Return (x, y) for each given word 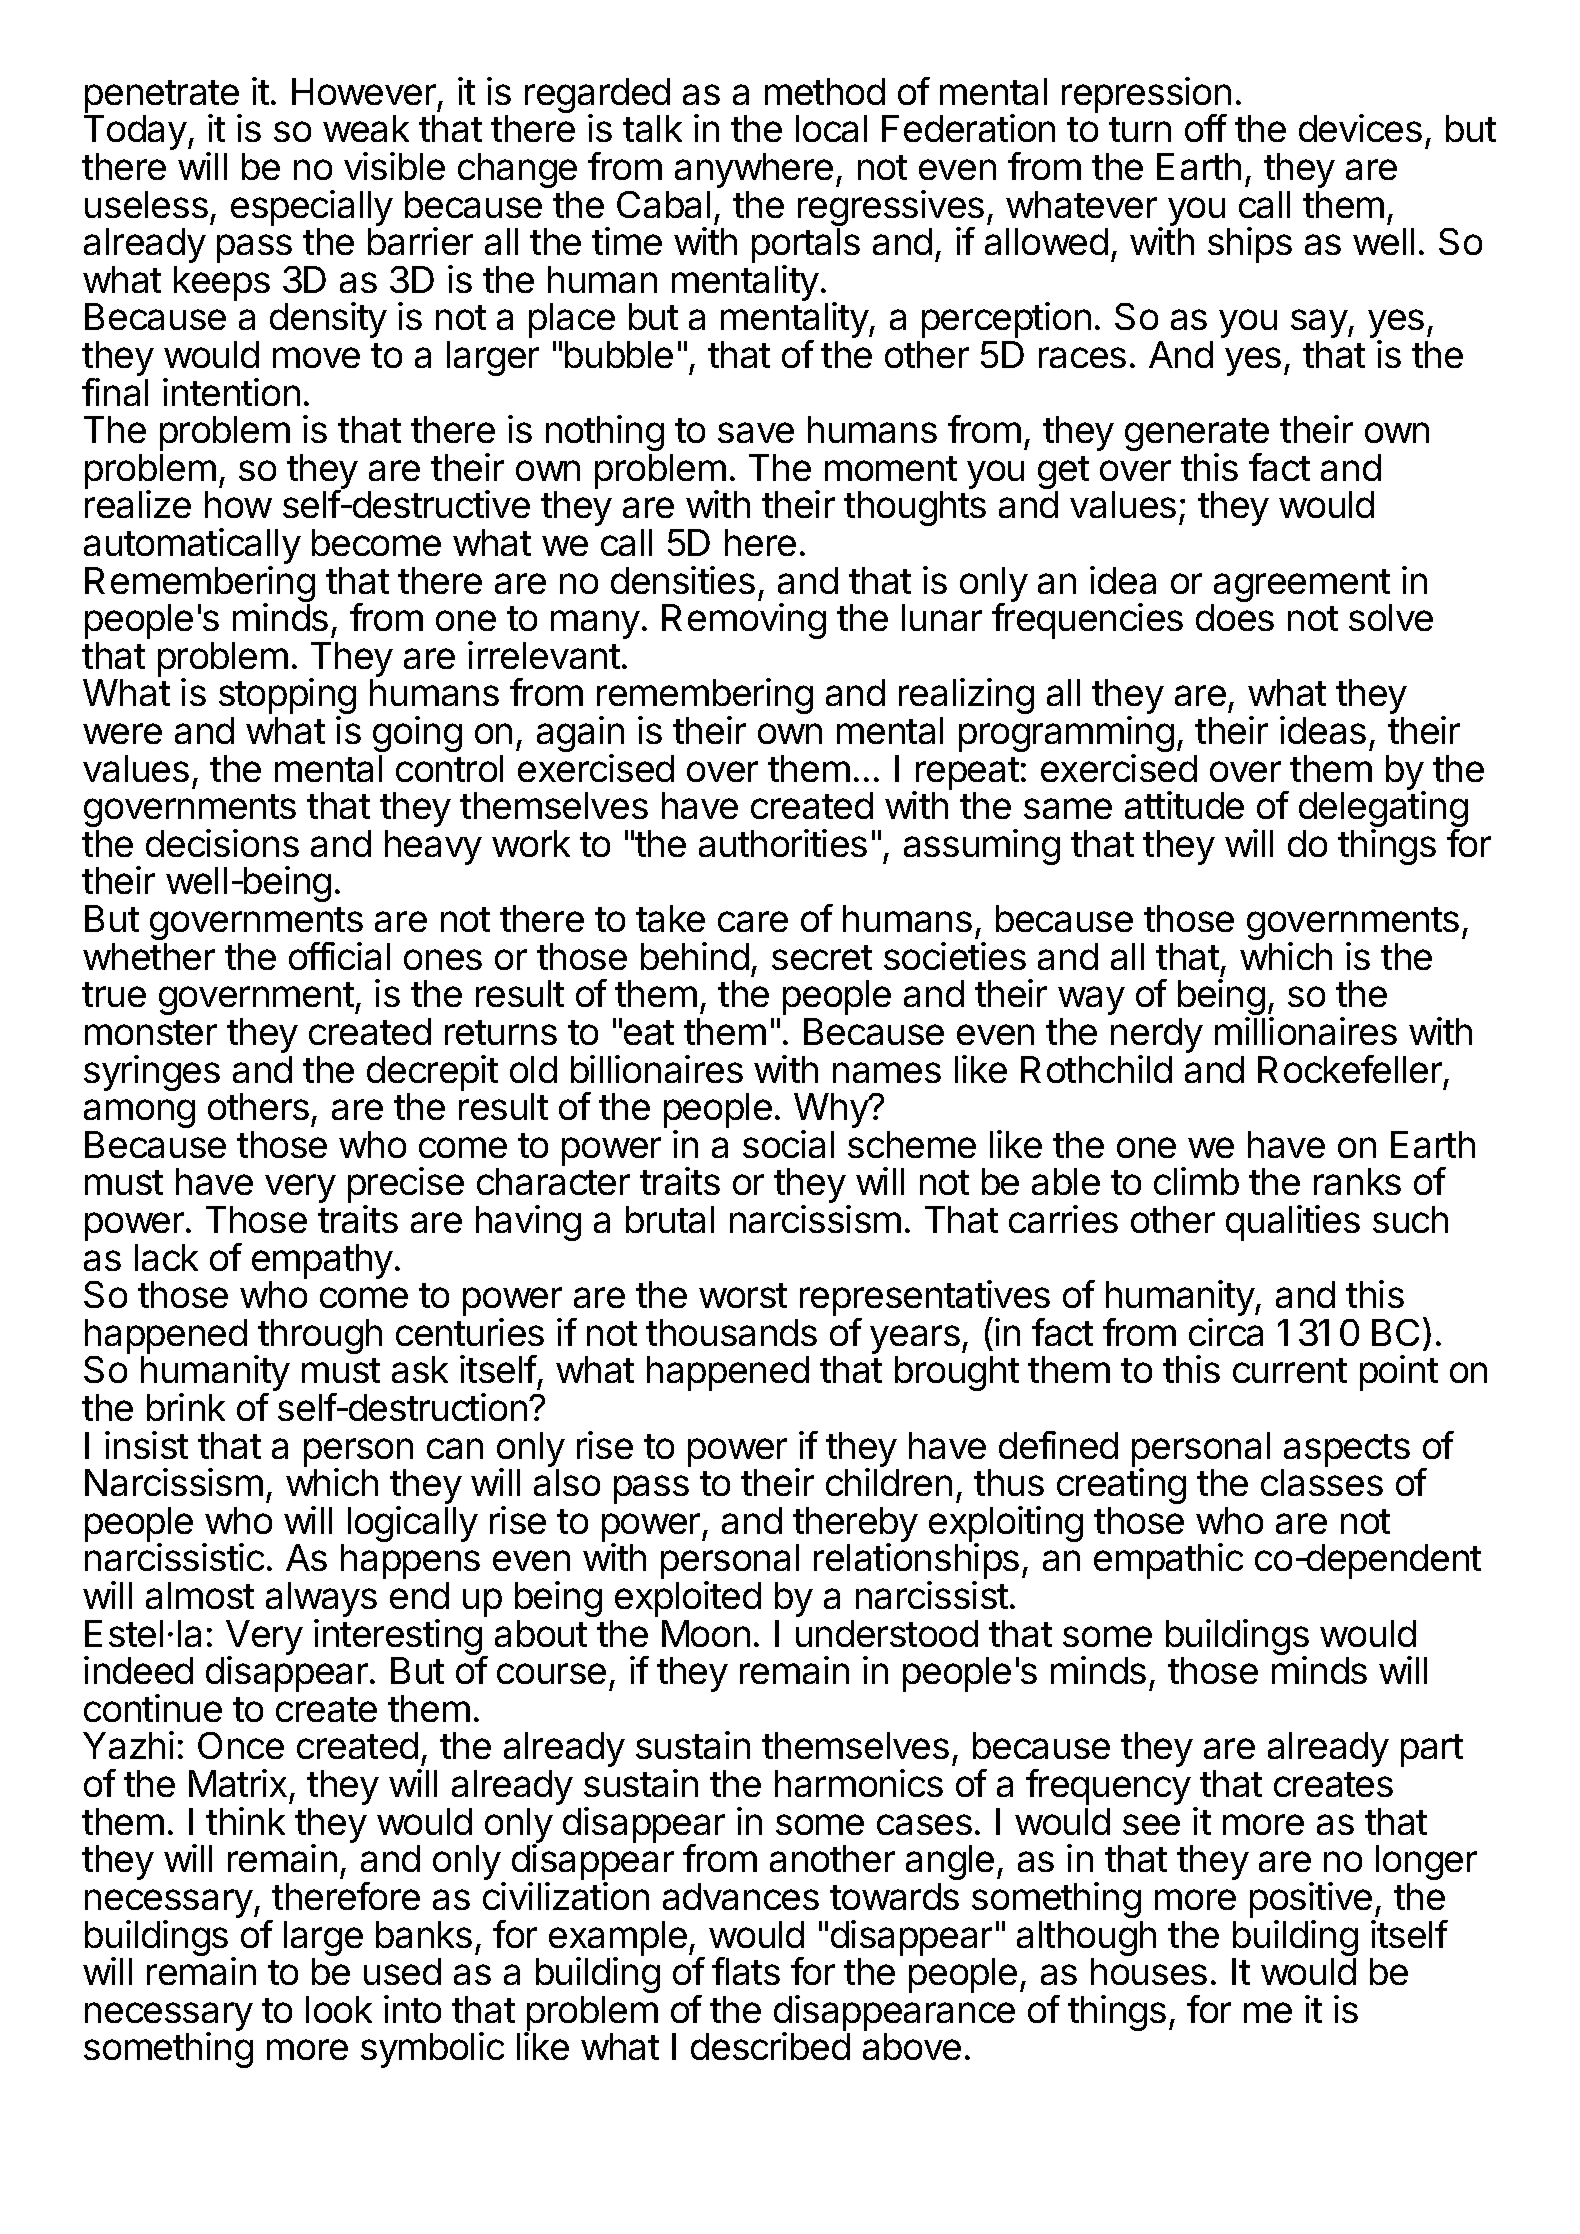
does (1235, 617)
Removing (744, 621)
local (831, 128)
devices (1360, 128)
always (321, 1601)
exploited (688, 1599)
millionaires (1306, 1031)
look (339, 2009)
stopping (287, 698)
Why (832, 1112)
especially (312, 208)
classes (1322, 1482)
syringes (152, 1073)
